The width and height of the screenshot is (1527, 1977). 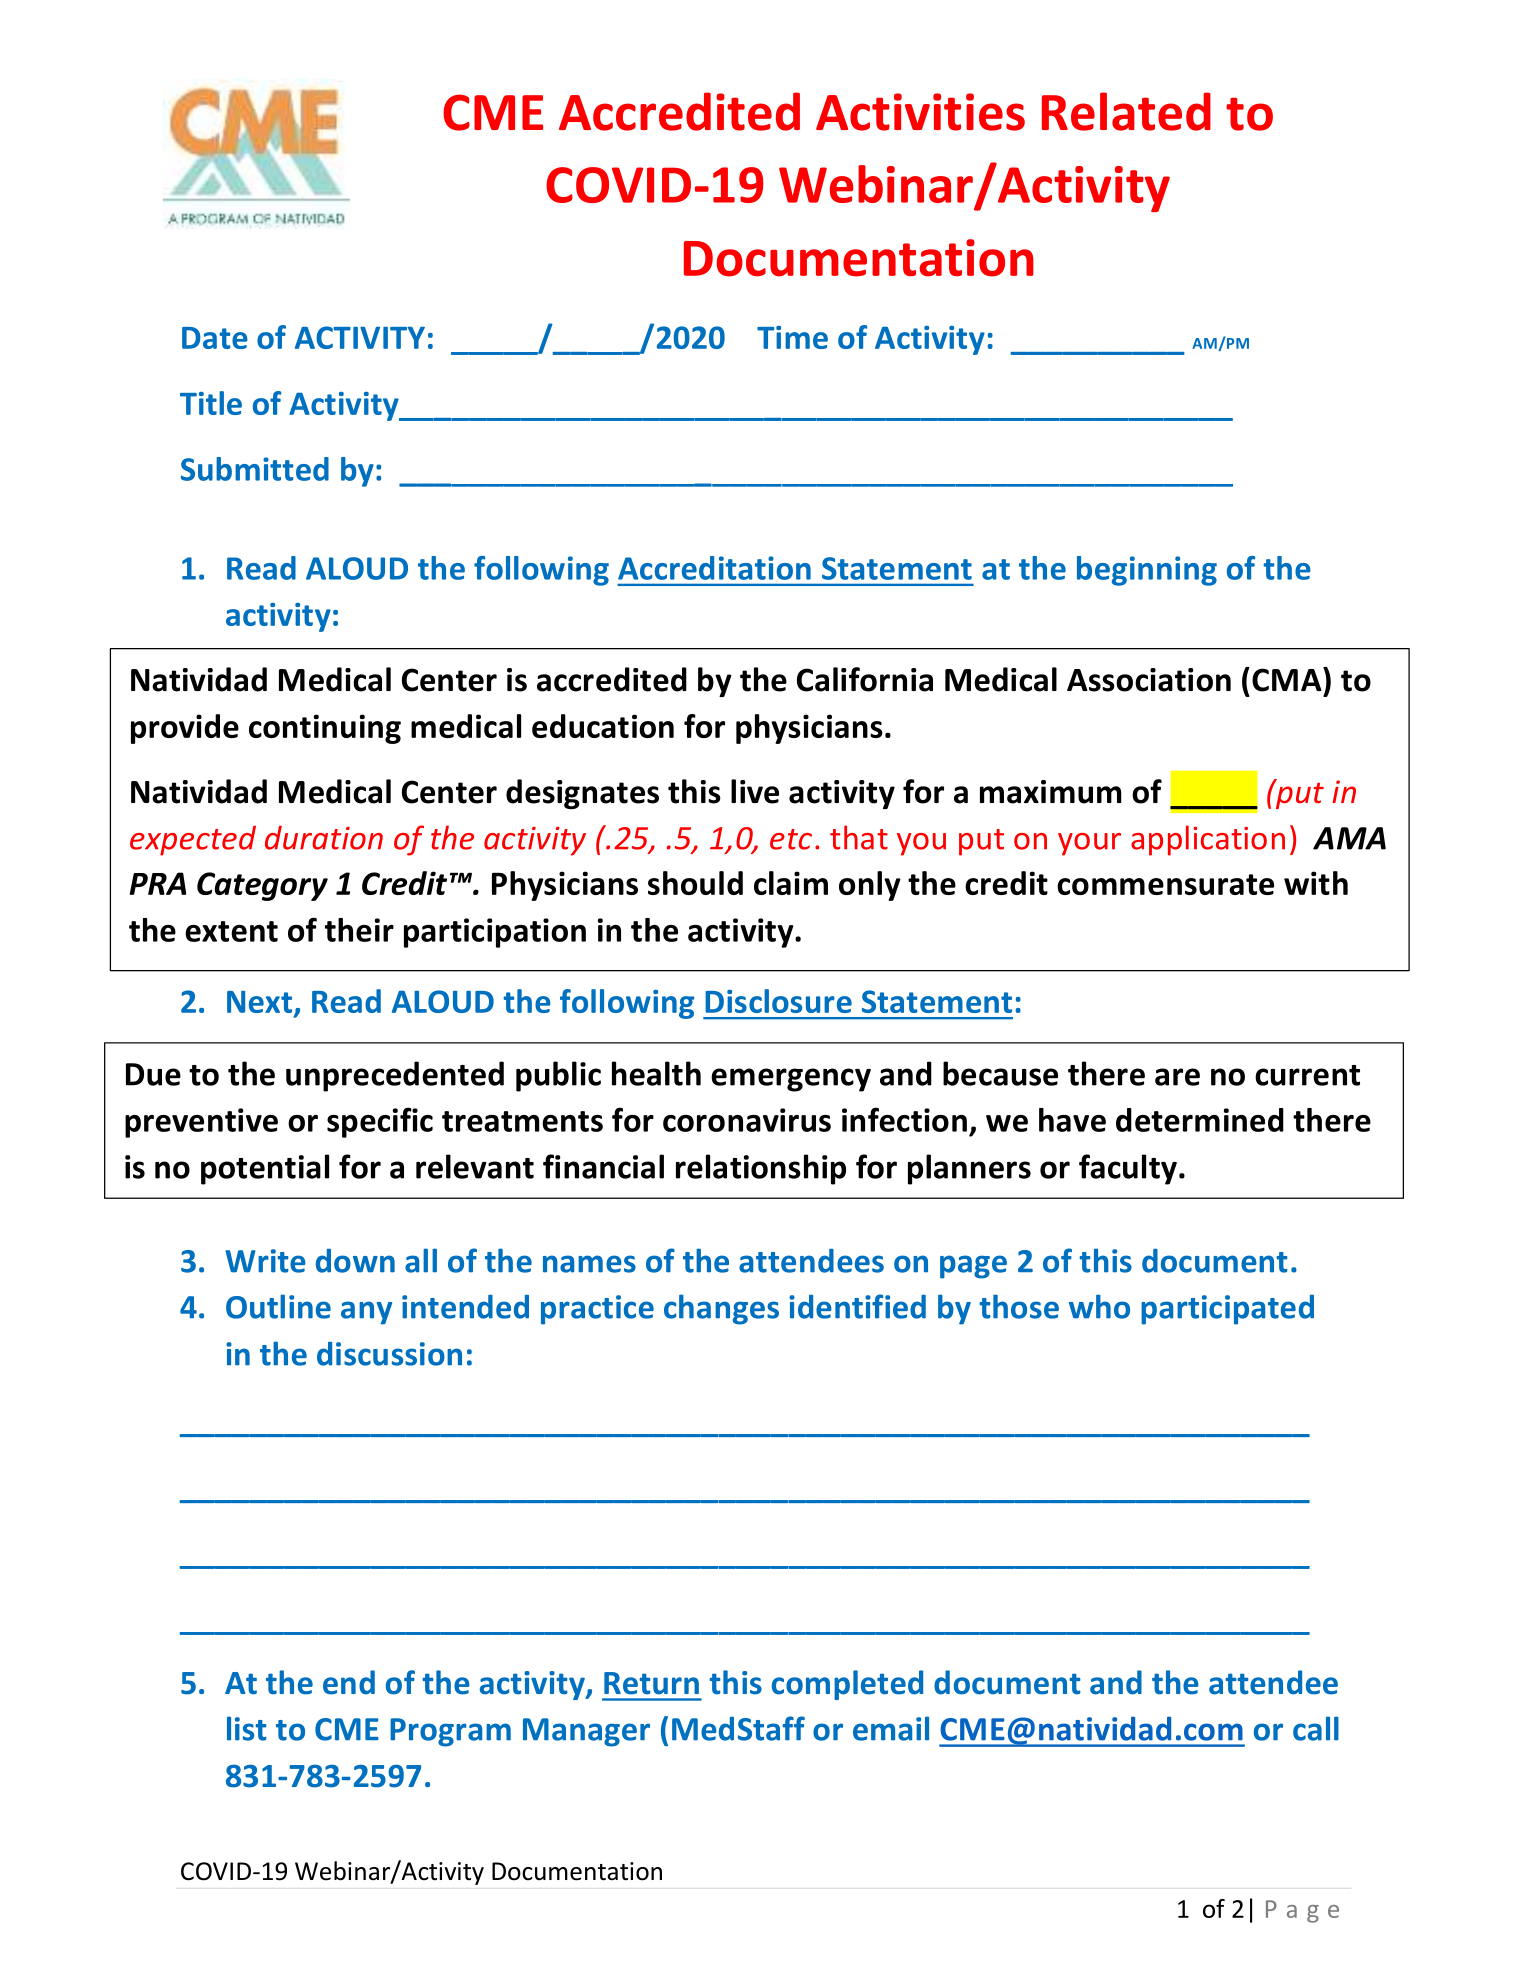 I want to click on commensurate, so click(x=1165, y=884).
